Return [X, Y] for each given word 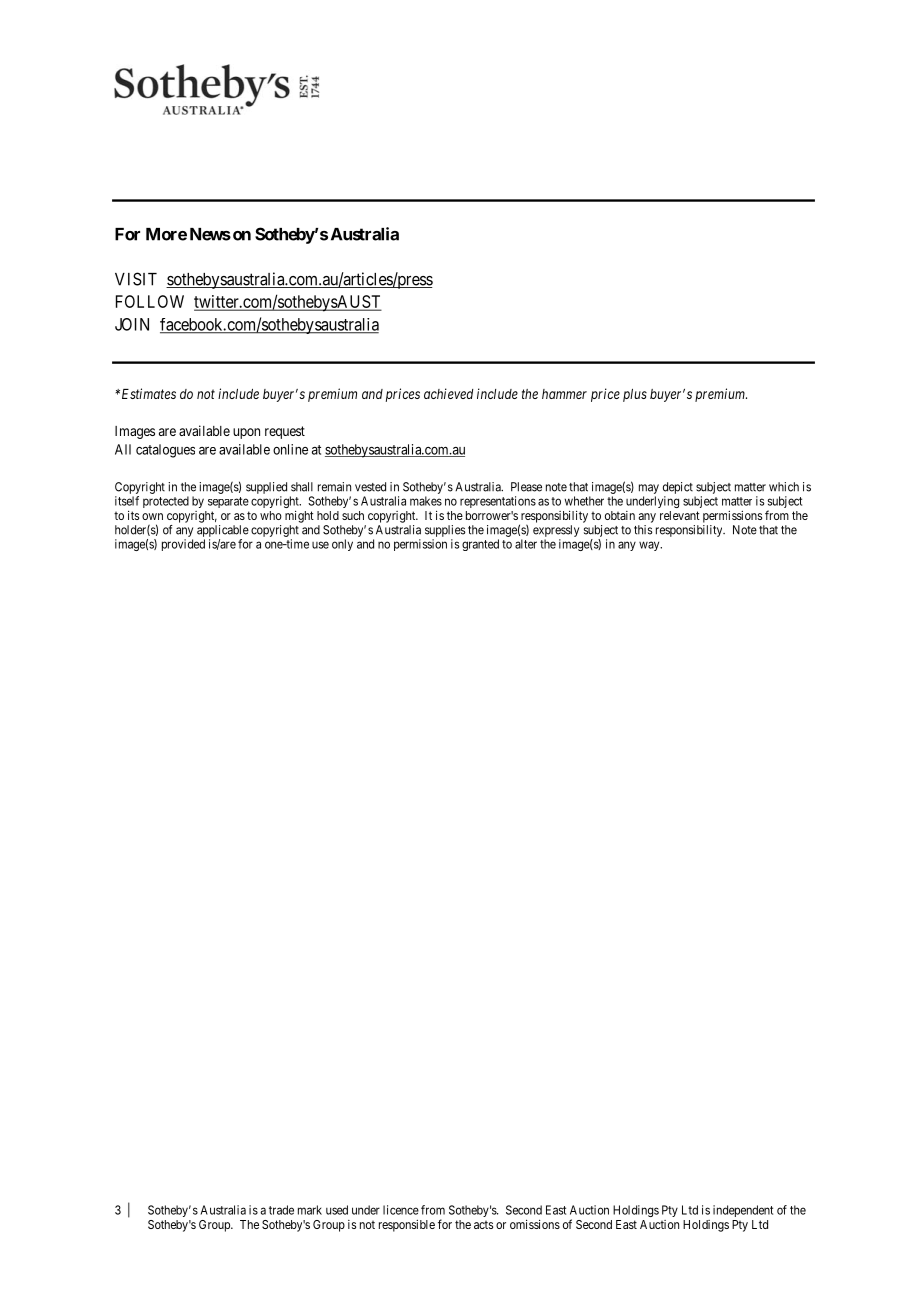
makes [426, 501]
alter [526, 544]
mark [310, 1210]
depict [678, 488]
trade [281, 1210]
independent [743, 1211]
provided [183, 545]
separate [228, 502]
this [643, 530]
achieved [448, 393]
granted [480, 545]
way [650, 546]
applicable [223, 531]
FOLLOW [150, 301]
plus [635, 395]
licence [401, 1210]
